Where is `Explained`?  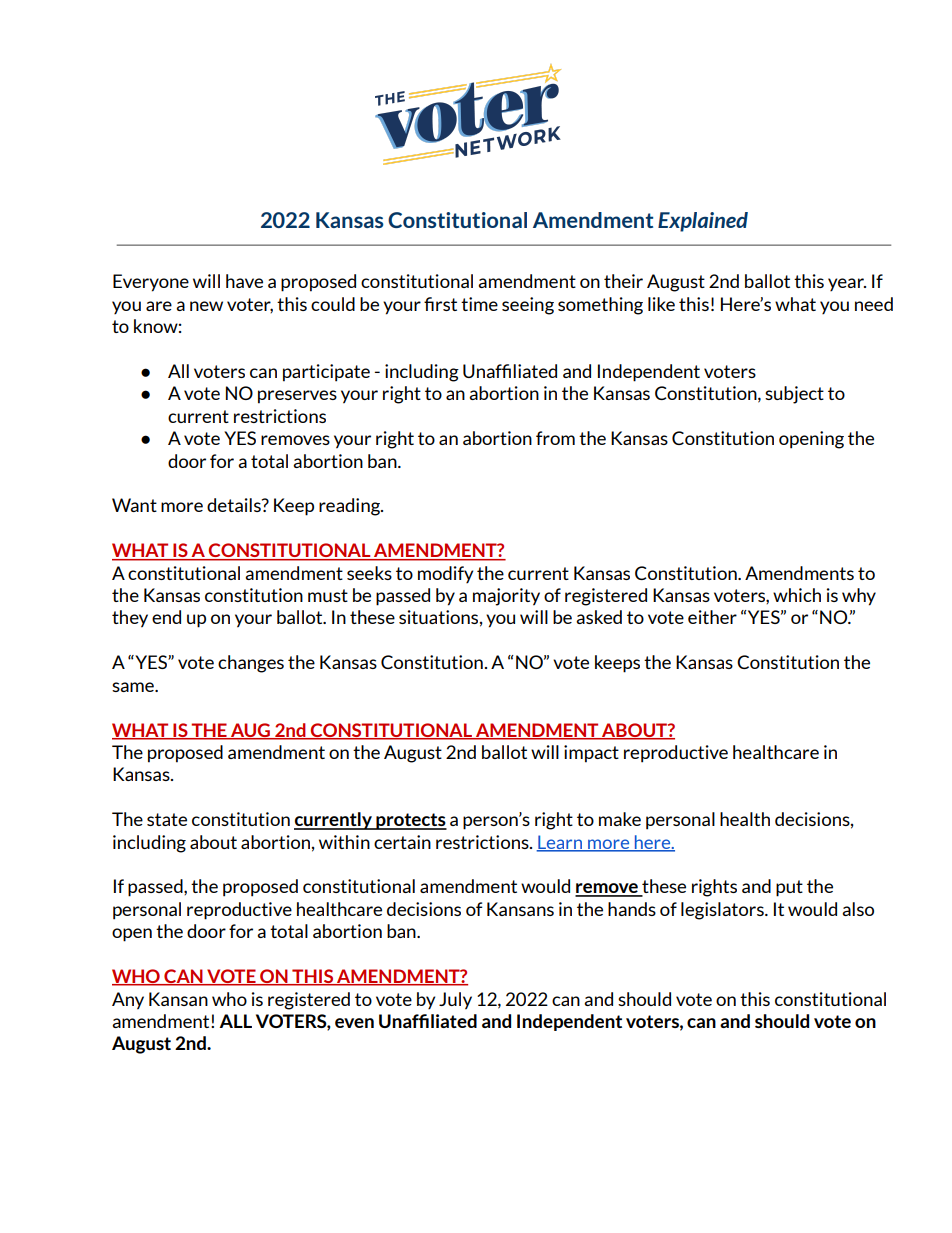 Explained is located at coordinates (703, 222).
